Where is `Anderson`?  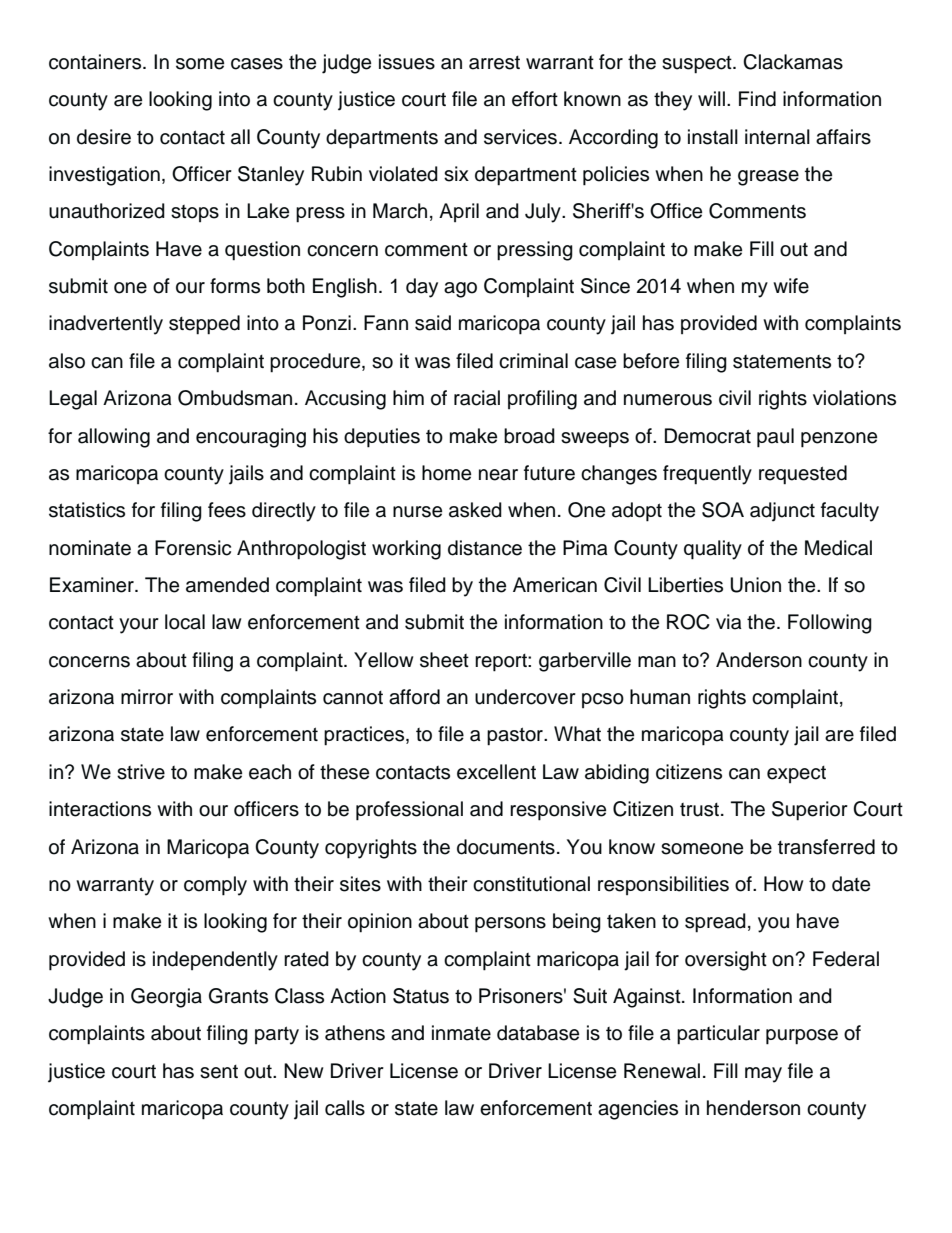
Anderson is located at coordinates (759, 660).
